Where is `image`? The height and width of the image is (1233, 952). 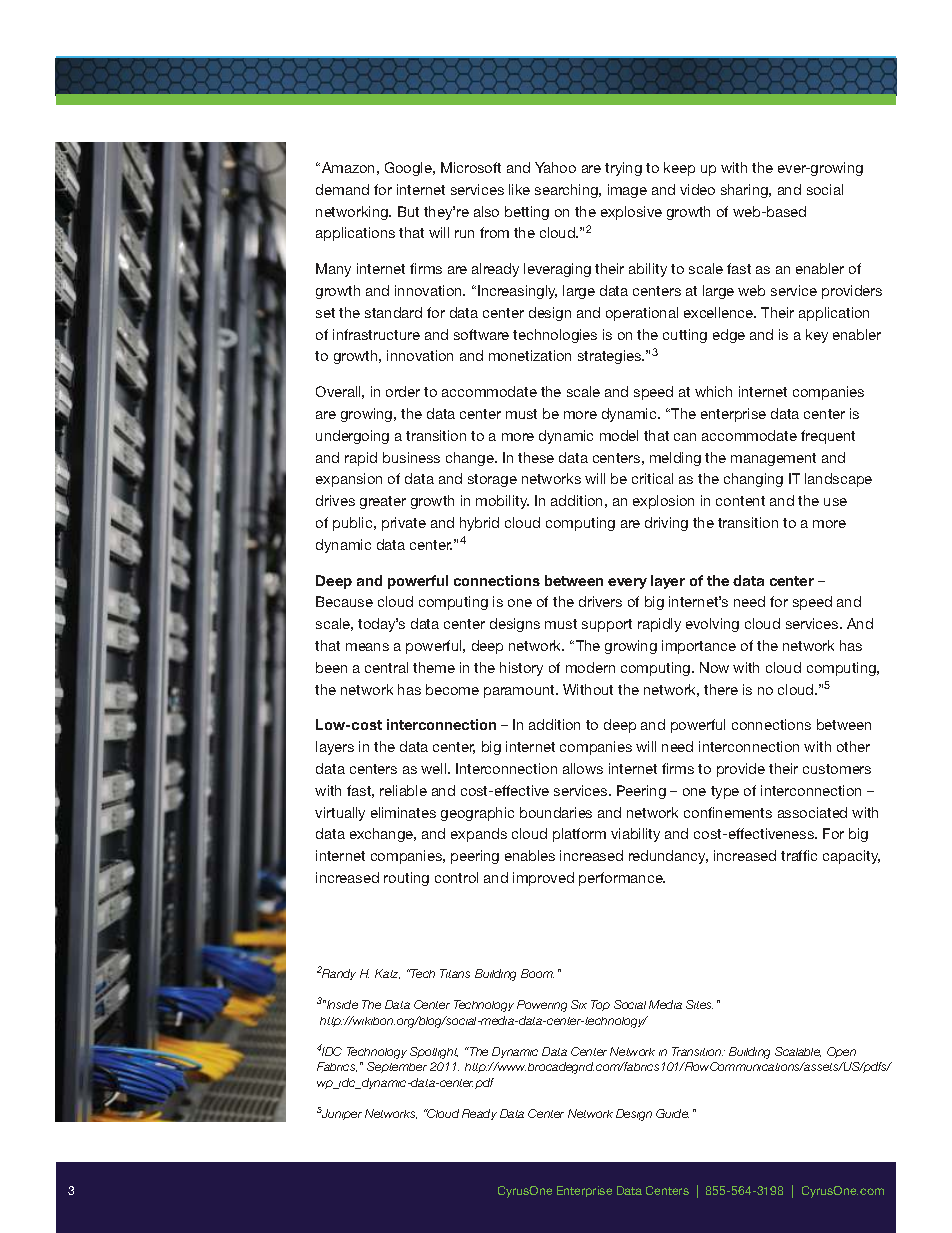
image is located at coordinates (627, 191).
